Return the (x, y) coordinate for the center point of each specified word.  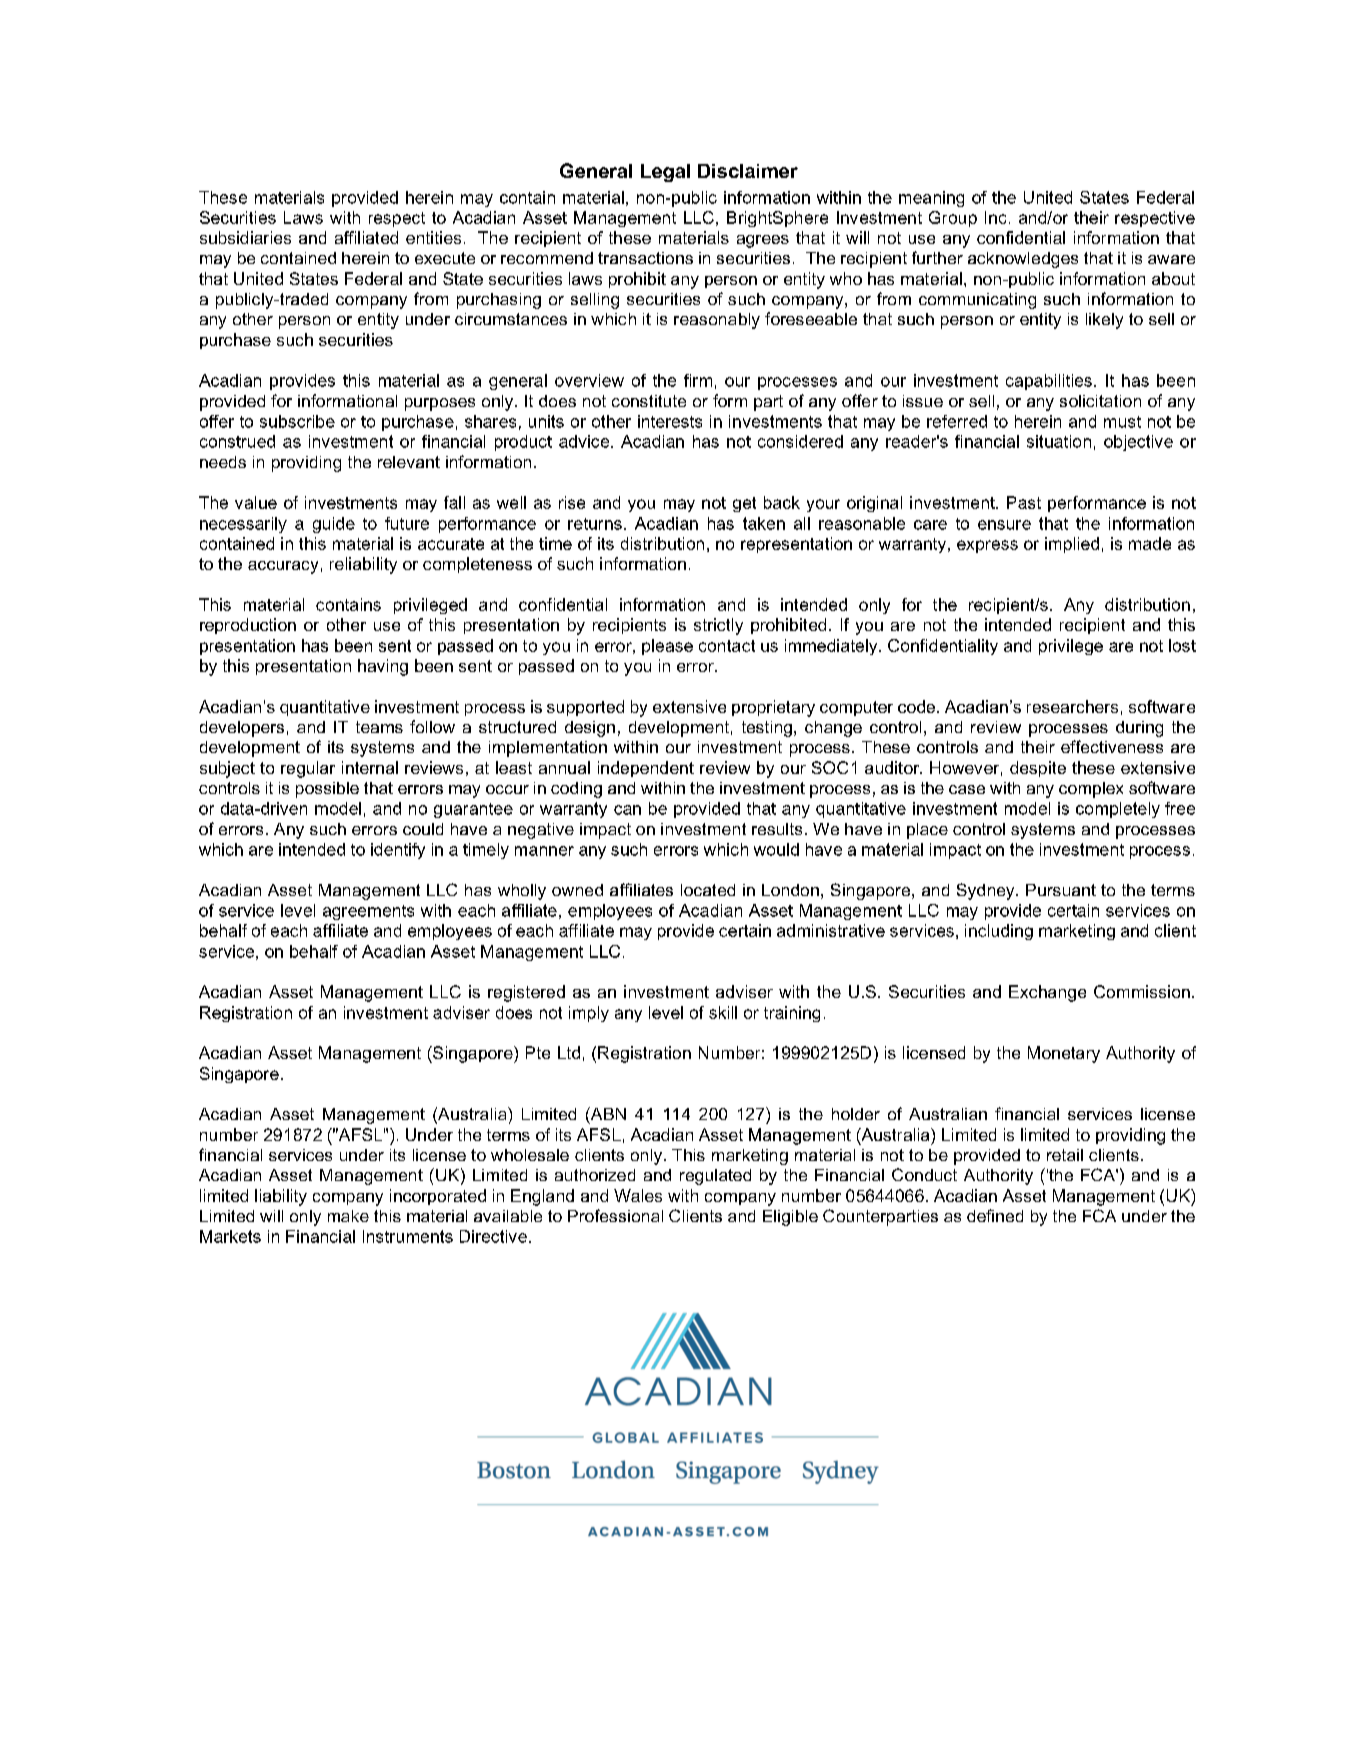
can (627, 810)
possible (327, 790)
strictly (718, 626)
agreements (368, 912)
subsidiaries (245, 237)
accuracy (283, 567)
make (348, 1216)
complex (1091, 790)
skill (723, 1012)
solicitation (1100, 401)
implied (1072, 545)
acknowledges (1023, 260)
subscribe (297, 421)
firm (698, 380)
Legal (665, 173)
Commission (1142, 991)
